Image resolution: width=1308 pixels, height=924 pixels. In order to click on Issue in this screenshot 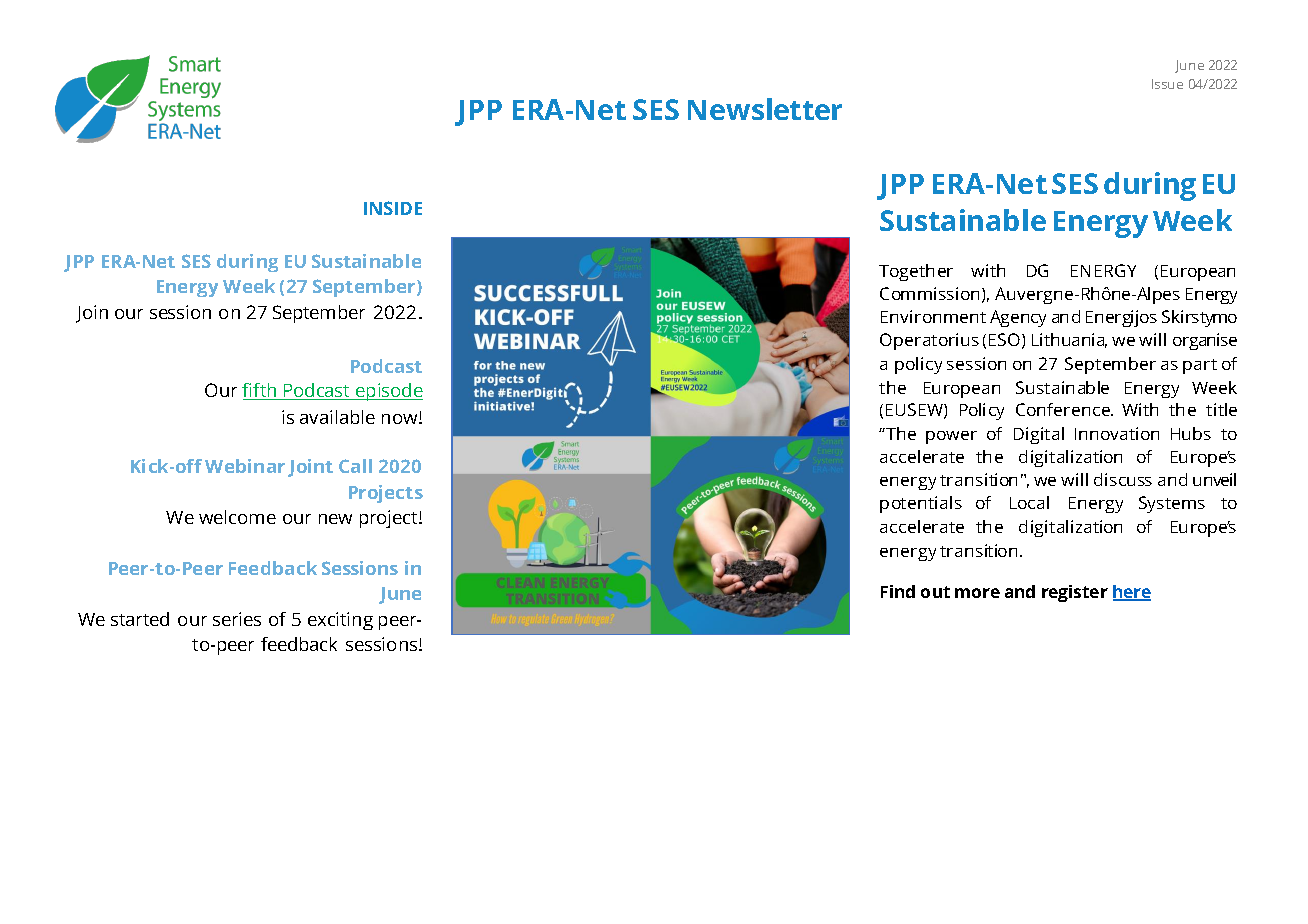, I will do `click(1167, 84)`.
